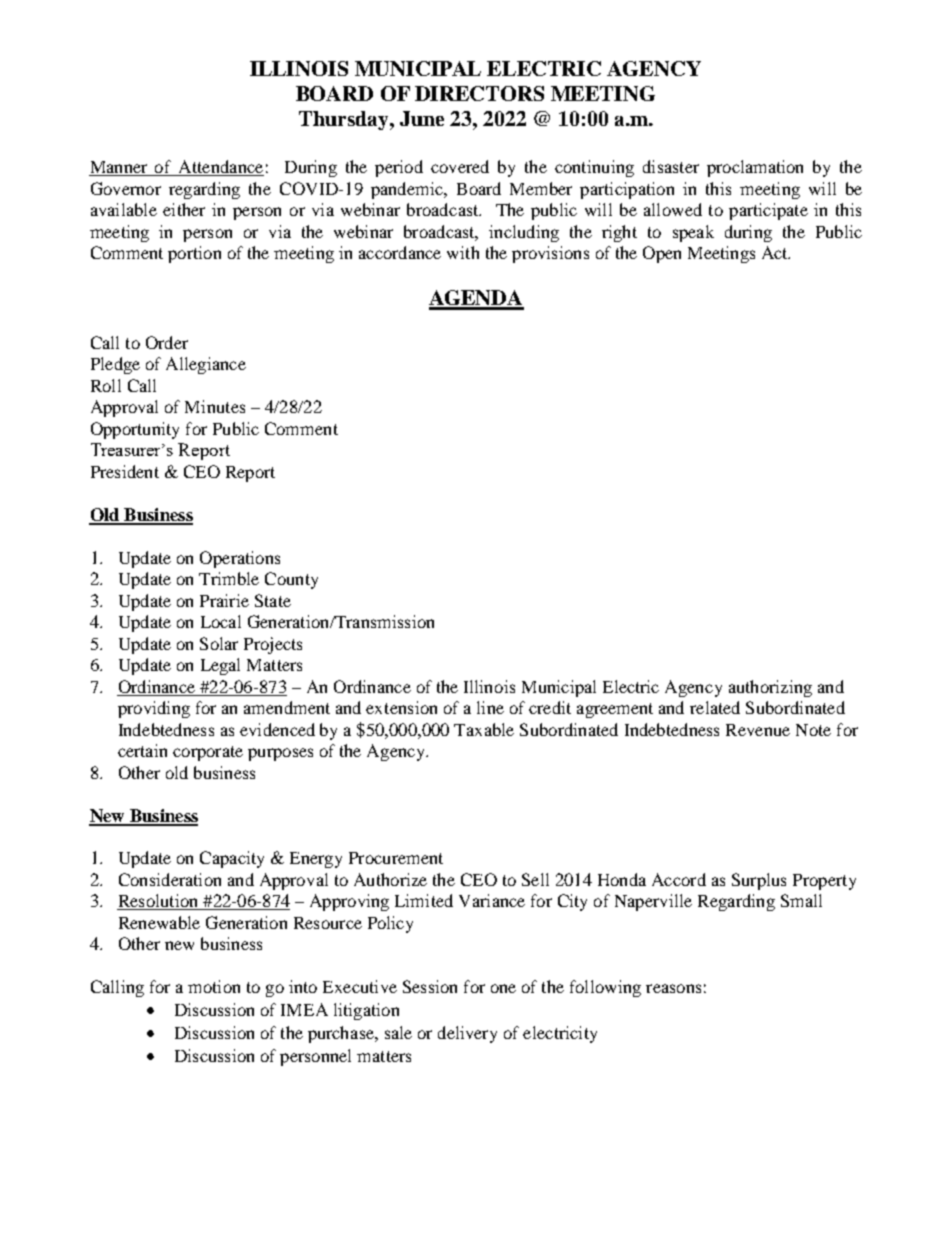  What do you see at coordinates (229, 578) in the screenshot?
I see `Trimble` at bounding box center [229, 578].
